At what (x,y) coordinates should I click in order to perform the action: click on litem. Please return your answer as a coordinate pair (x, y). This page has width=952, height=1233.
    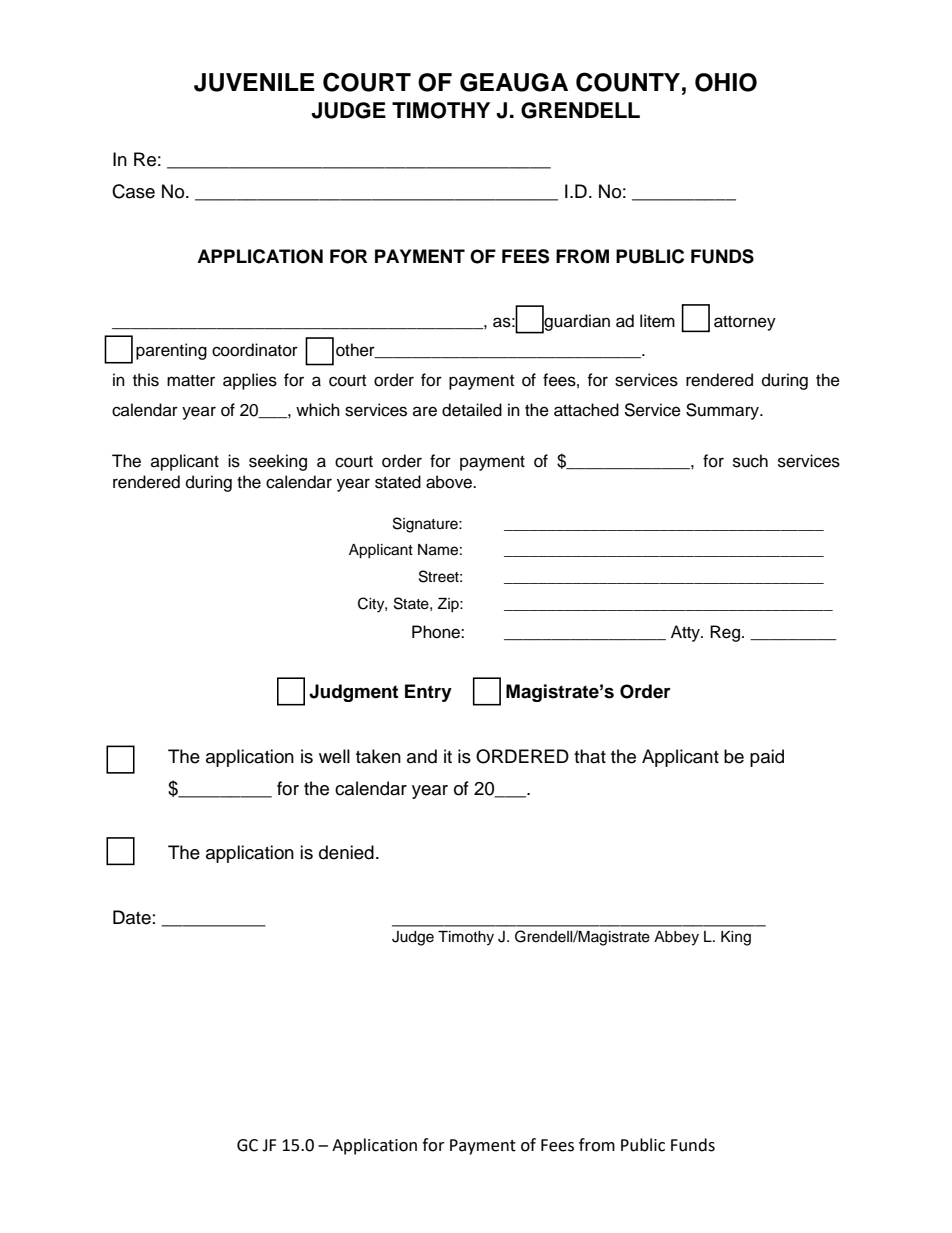
    Looking at the image, I should click on (657, 321).
